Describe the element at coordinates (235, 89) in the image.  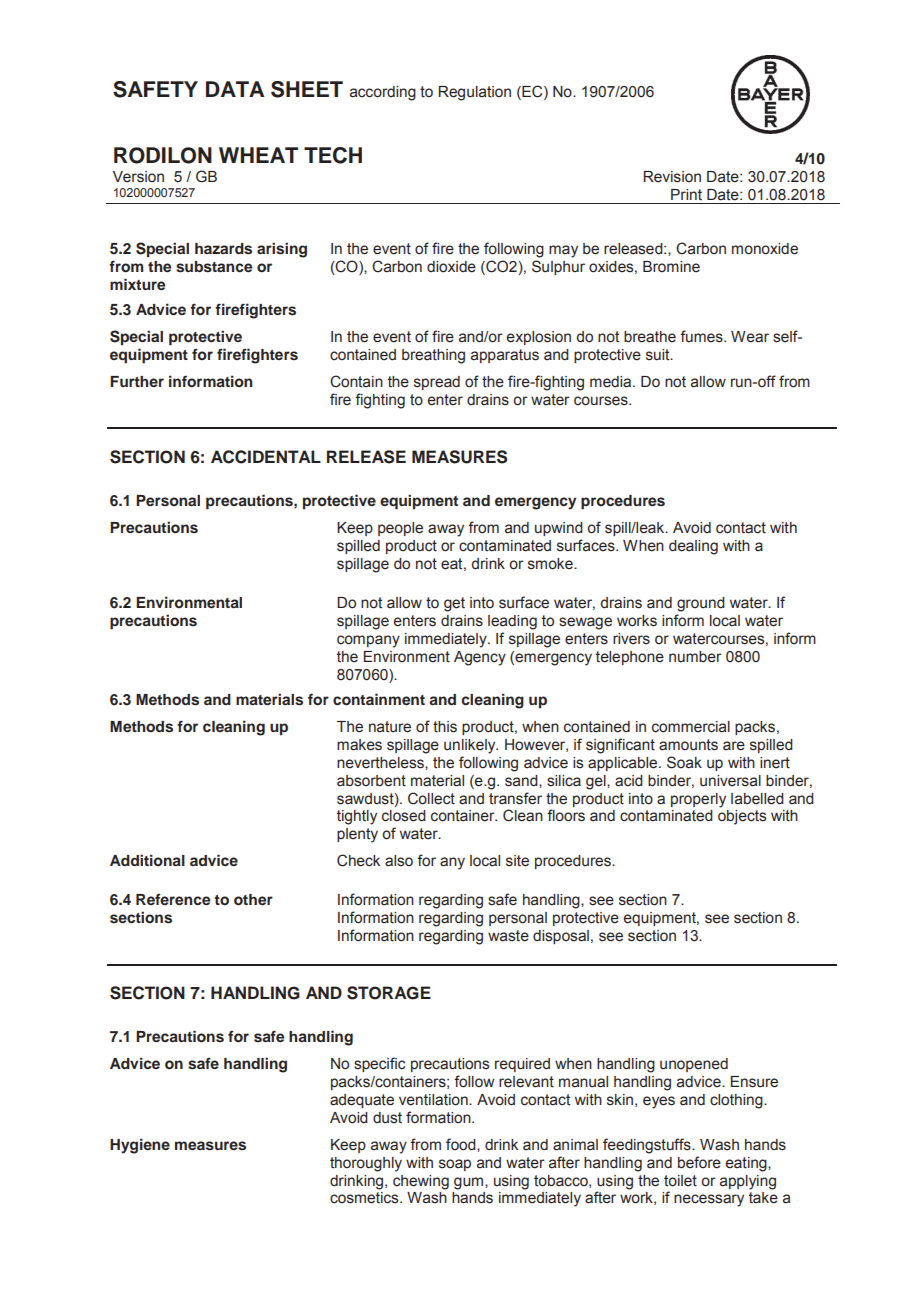
I see `DATA` at that location.
